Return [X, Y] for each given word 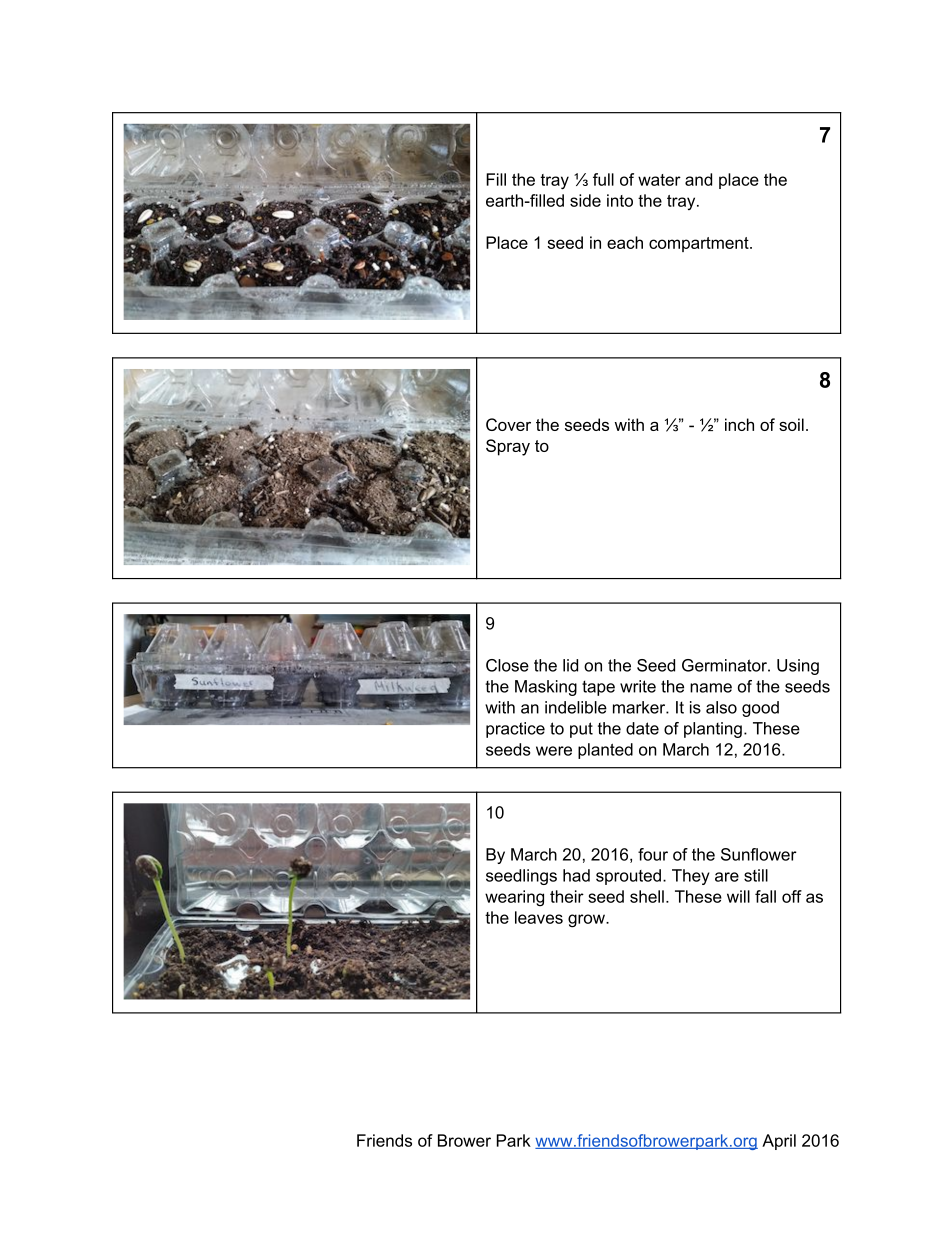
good [760, 709]
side [585, 200]
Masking [546, 688]
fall [765, 896]
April [779, 1142]
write [638, 686]
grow [587, 921]
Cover [508, 424]
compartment [700, 244]
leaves [539, 917]
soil [791, 424]
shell [647, 896]
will [738, 896]
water [659, 180]
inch [739, 424]
